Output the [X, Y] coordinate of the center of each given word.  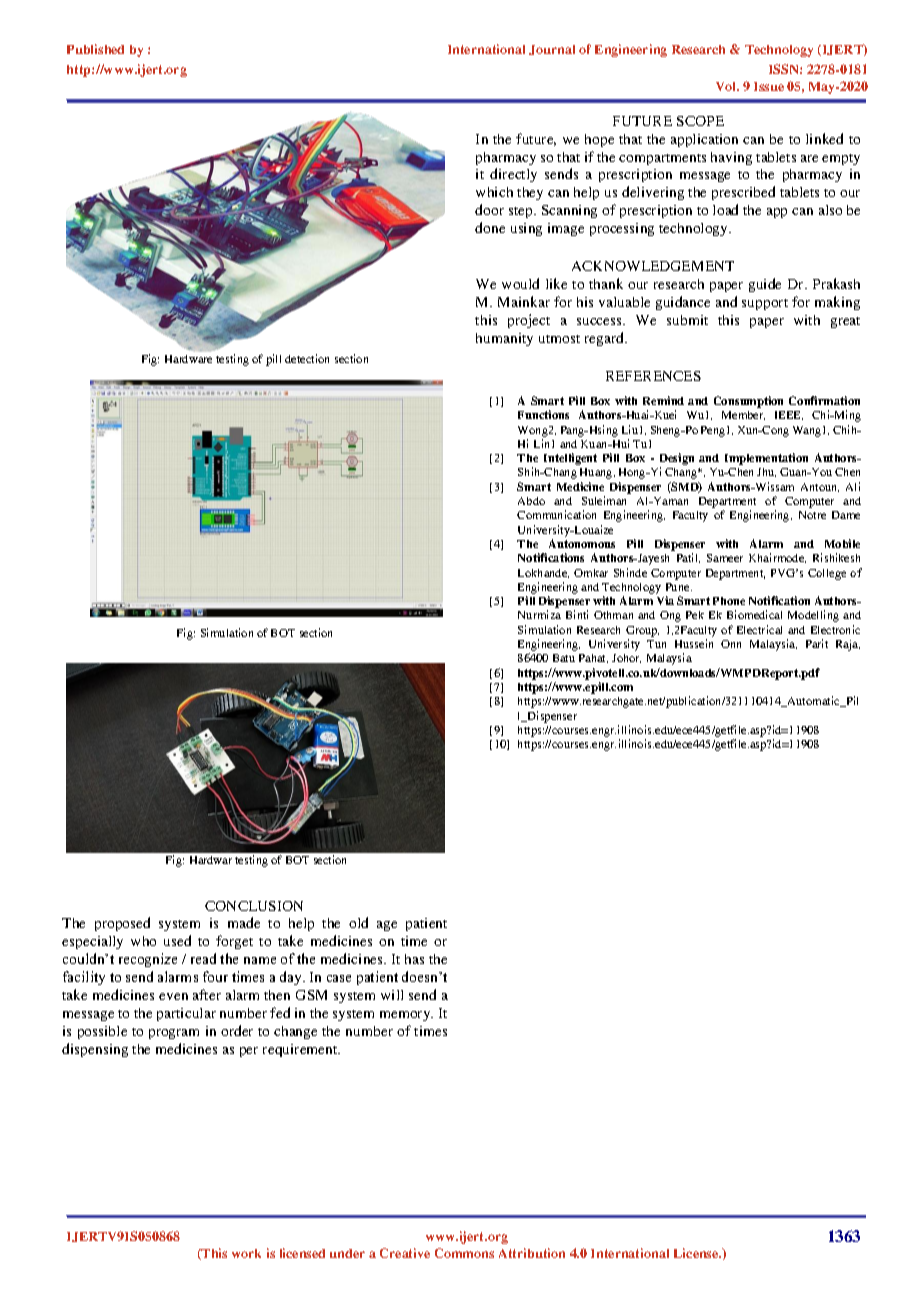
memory [406, 1016]
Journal [552, 50]
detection [307, 358]
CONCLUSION [254, 906]
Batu [564, 658]
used [177, 940]
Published [95, 49]
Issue [769, 86]
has [414, 959]
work [246, 1253]
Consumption [748, 402]
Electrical [759, 629]
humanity [504, 339]
